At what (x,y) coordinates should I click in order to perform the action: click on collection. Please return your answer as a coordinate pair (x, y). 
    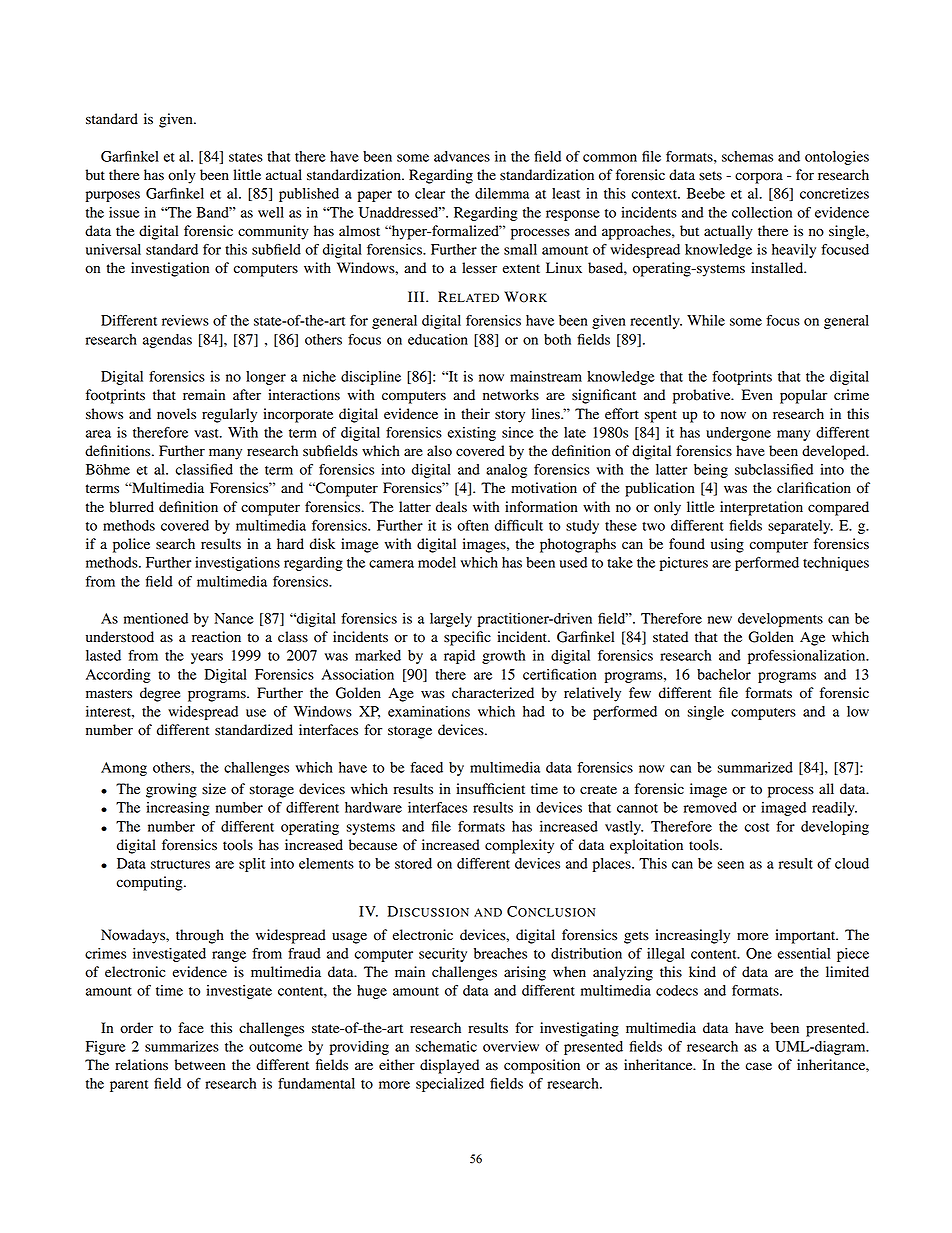
    Looking at the image, I should click on (762, 212).
